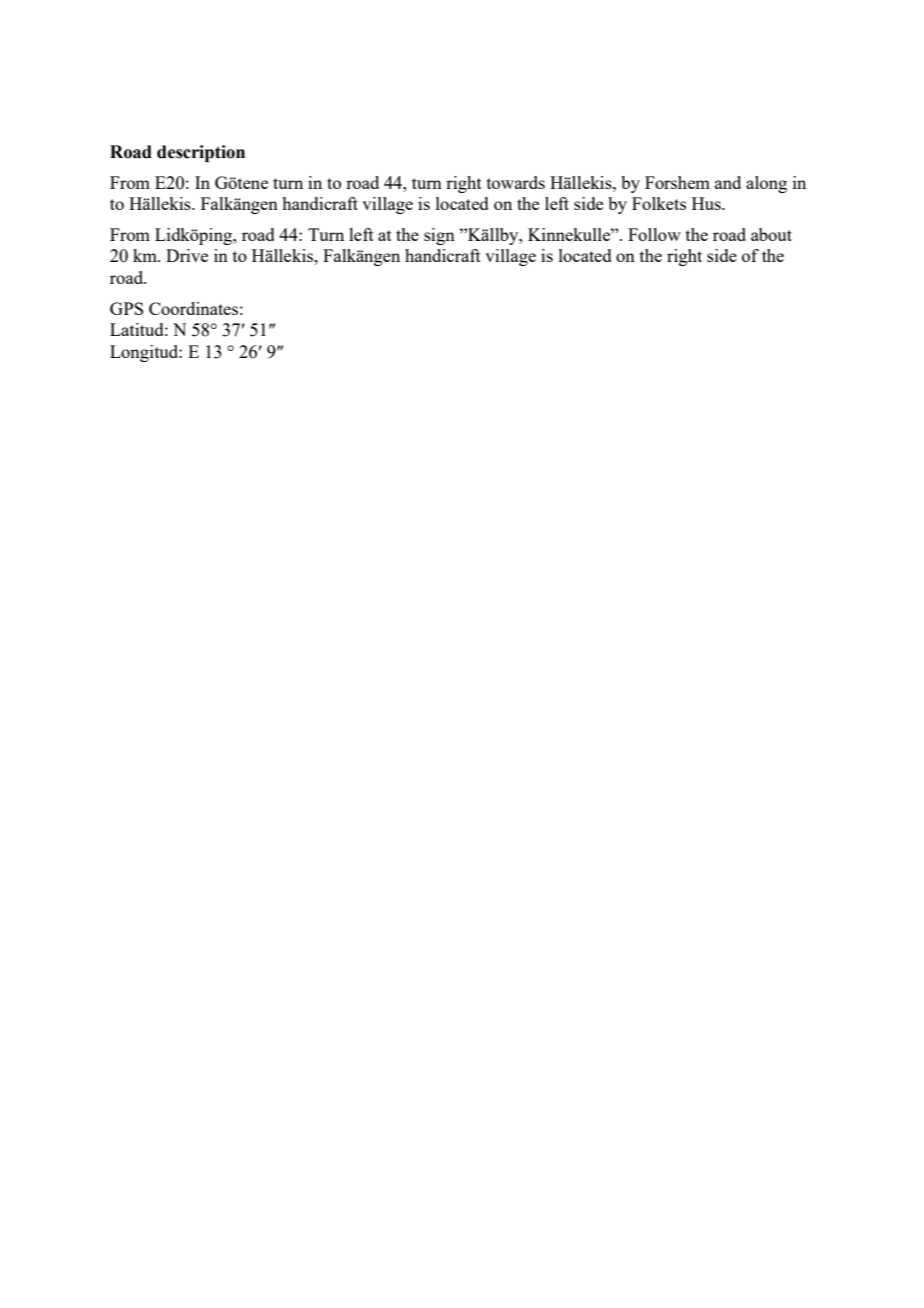  What do you see at coordinates (439, 236) in the image?
I see `sign` at bounding box center [439, 236].
